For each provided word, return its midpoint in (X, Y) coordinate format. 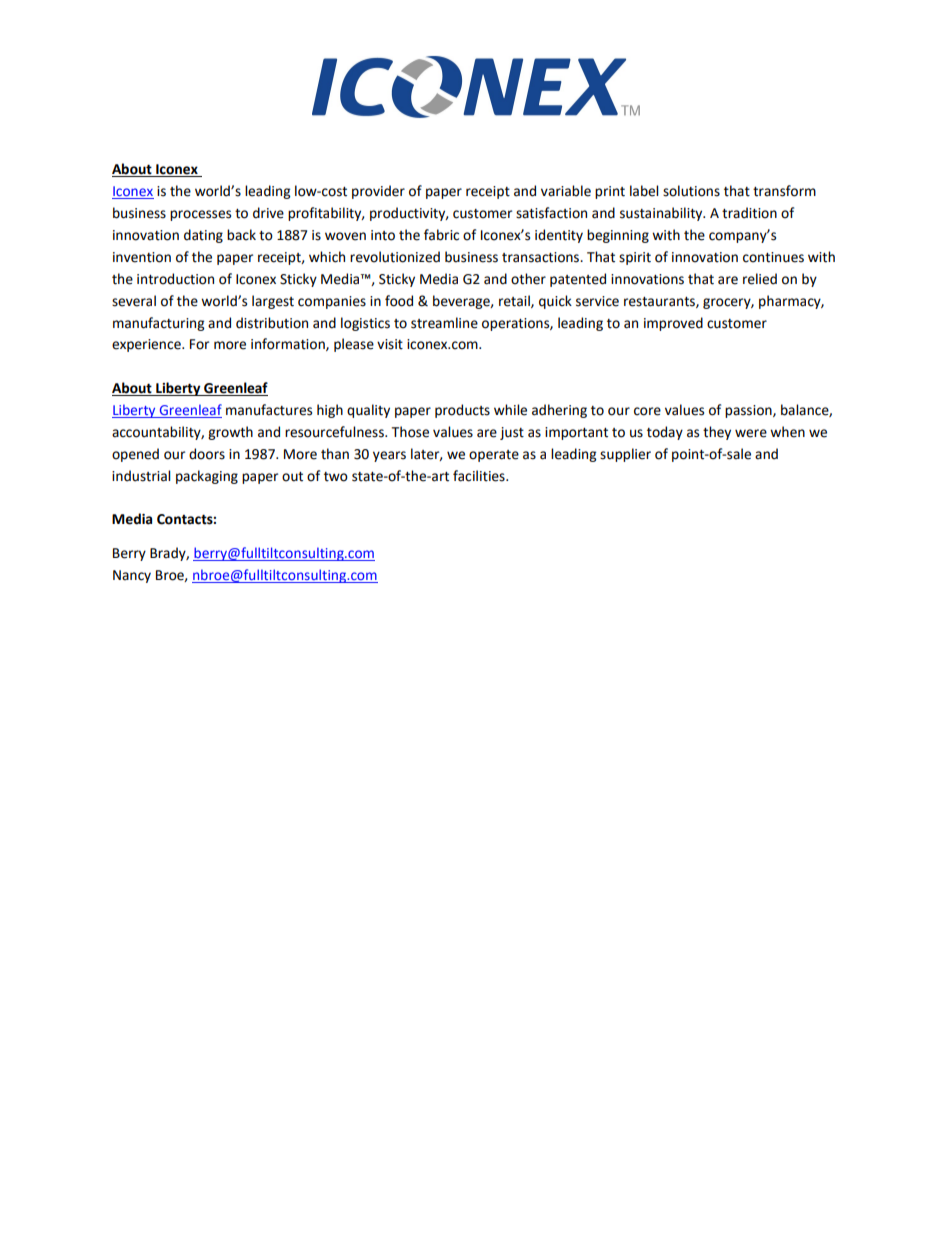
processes (200, 215)
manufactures (269, 410)
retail (515, 301)
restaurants (660, 302)
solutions (691, 191)
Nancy (132, 576)
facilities (480, 476)
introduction (175, 279)
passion (749, 411)
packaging (207, 477)
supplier (625, 455)
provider (378, 192)
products (462, 411)
